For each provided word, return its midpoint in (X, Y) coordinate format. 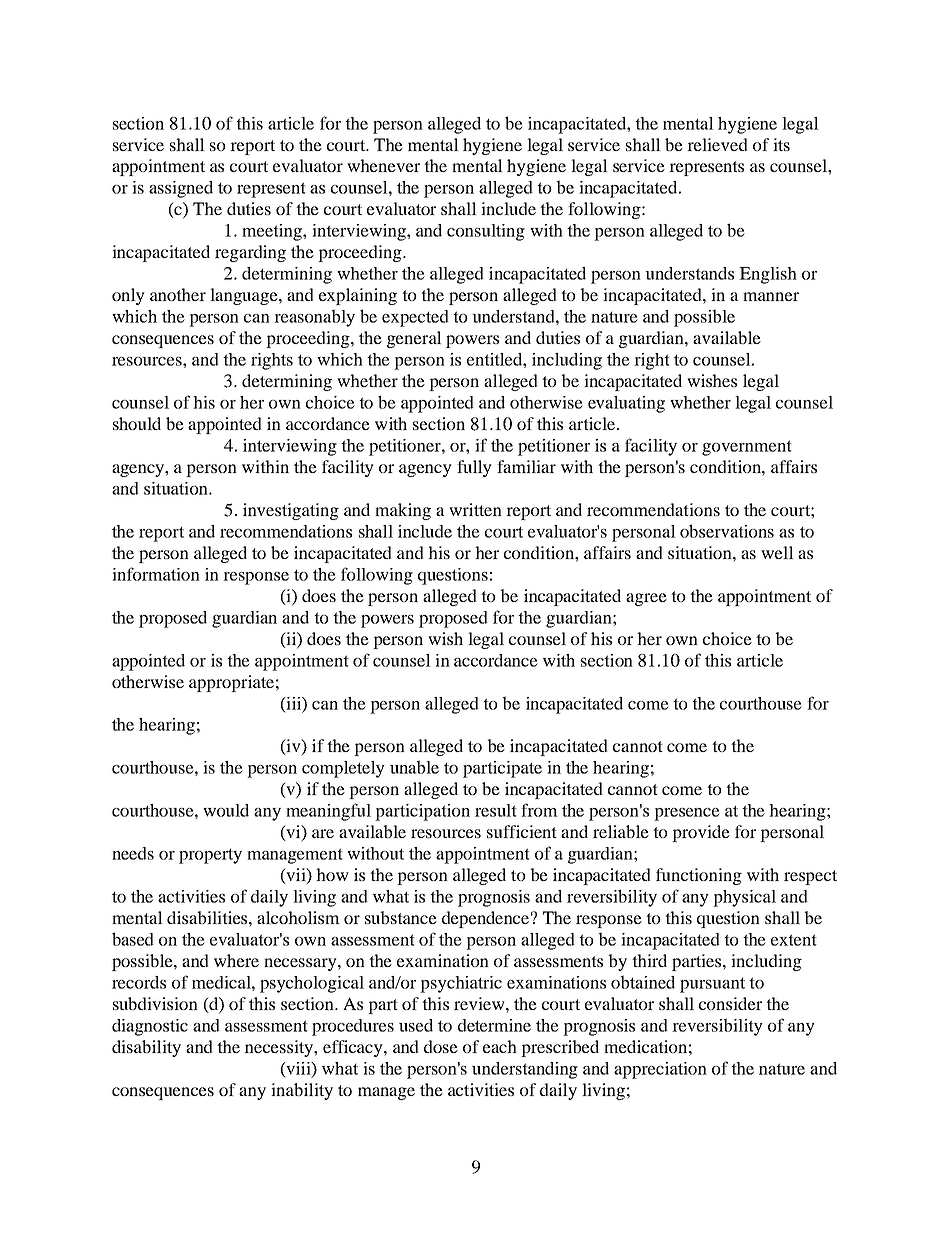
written (475, 509)
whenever (383, 165)
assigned (181, 189)
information (156, 574)
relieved (717, 144)
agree (646, 599)
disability (146, 1048)
